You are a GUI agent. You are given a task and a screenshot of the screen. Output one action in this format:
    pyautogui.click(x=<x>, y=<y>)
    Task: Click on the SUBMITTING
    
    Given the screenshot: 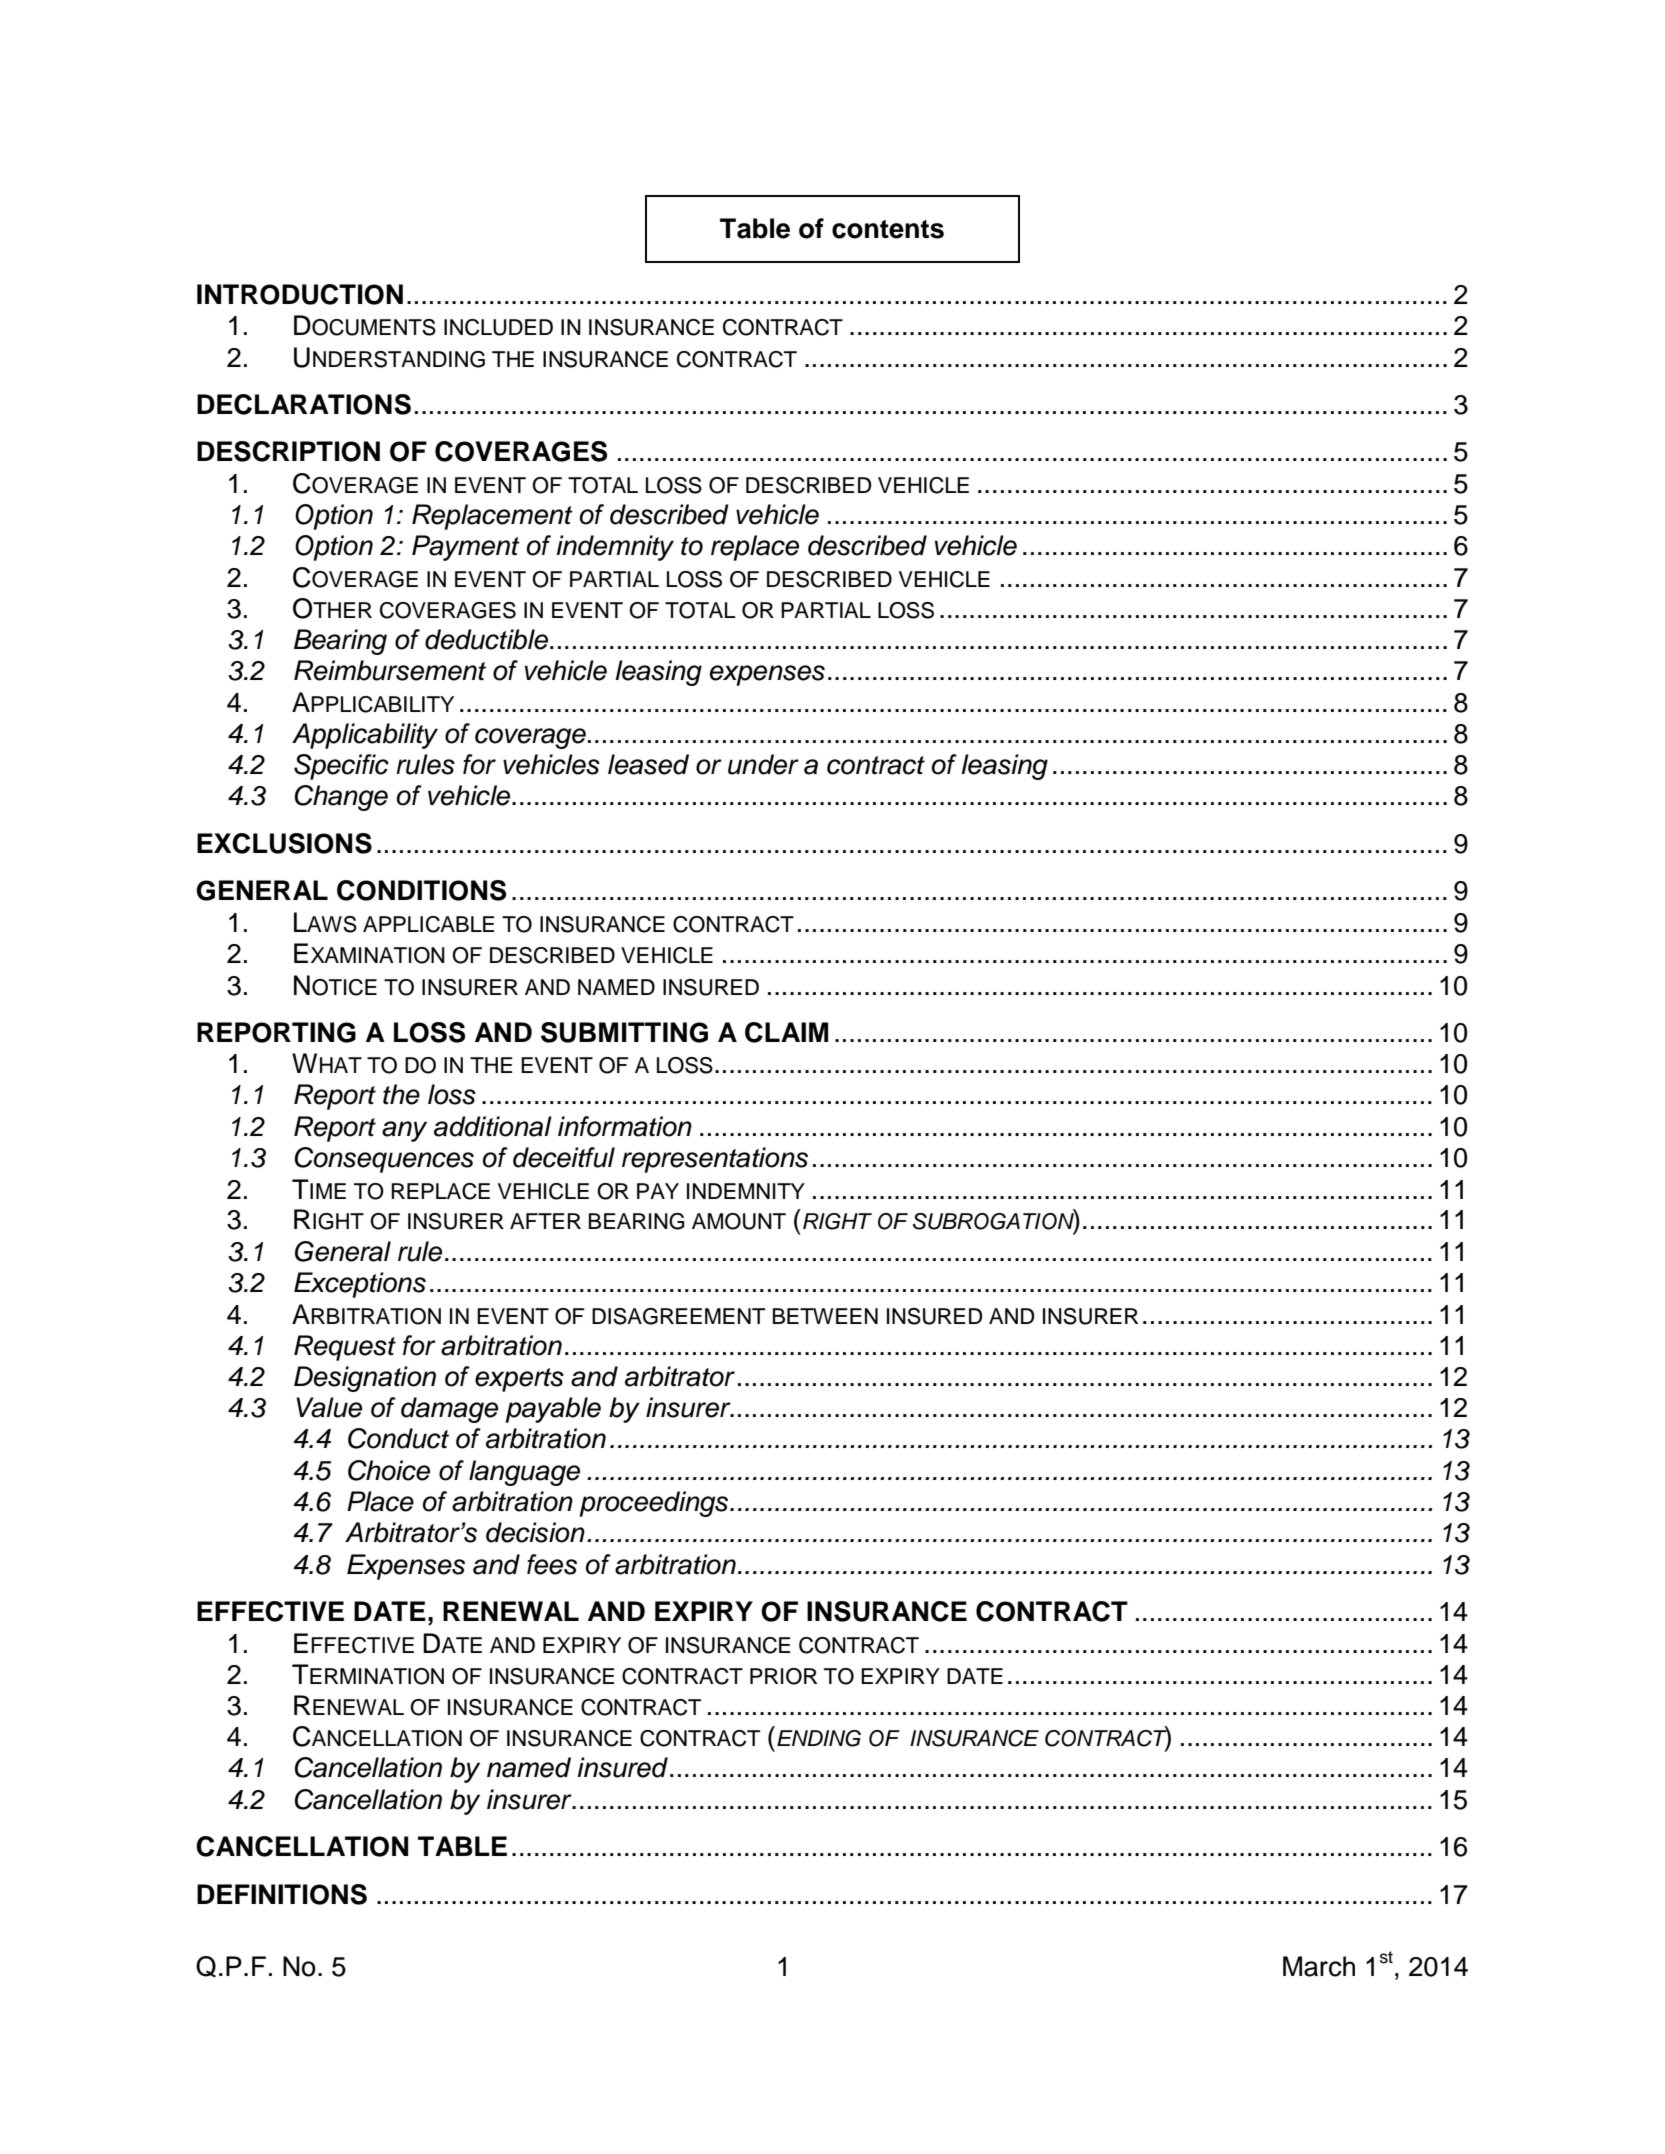 What is the action you would take?
    pyautogui.click(x=624, y=1032)
